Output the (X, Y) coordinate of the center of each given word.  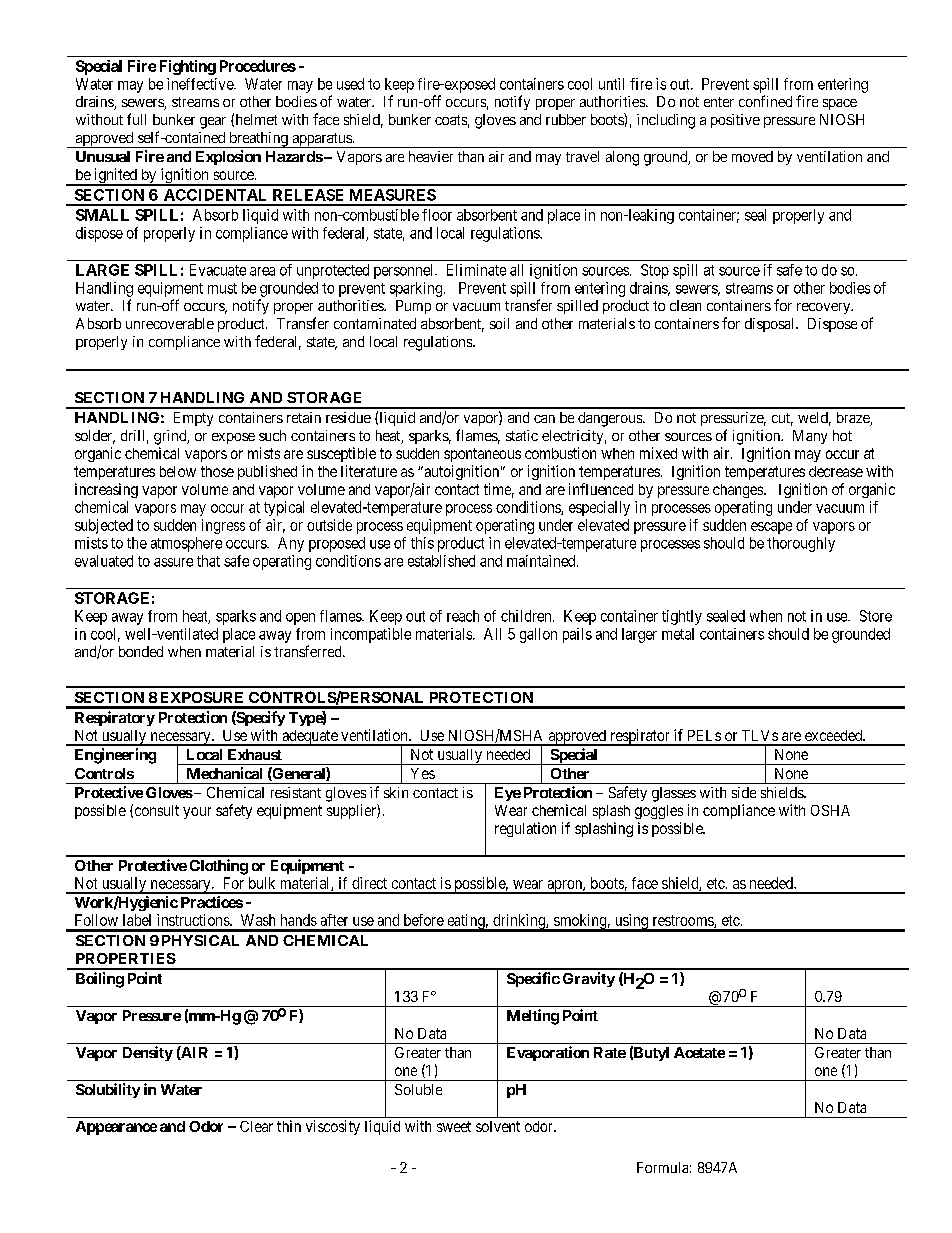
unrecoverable (170, 323)
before (424, 920)
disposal (771, 325)
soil (499, 323)
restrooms (684, 921)
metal (678, 634)
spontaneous (482, 455)
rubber (566, 119)
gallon (538, 635)
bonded (141, 651)
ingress (223, 526)
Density (148, 1053)
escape (771, 528)
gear (213, 123)
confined (765, 101)
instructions (194, 920)
